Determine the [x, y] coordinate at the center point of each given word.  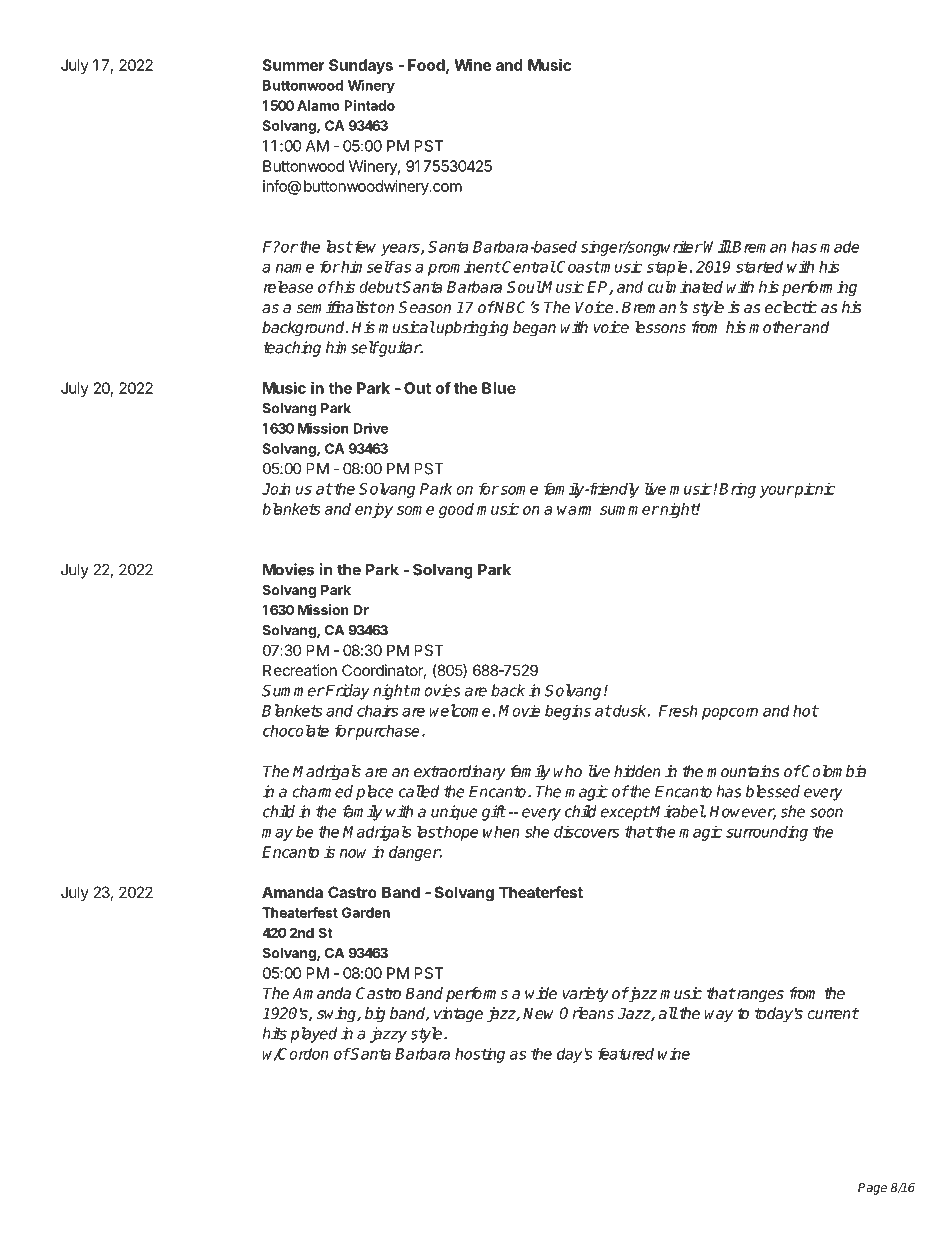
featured [626, 1053]
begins [568, 712]
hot [805, 710]
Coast [577, 267]
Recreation [300, 670]
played [313, 1035]
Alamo [318, 105]
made [840, 246]
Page [872, 1189]
